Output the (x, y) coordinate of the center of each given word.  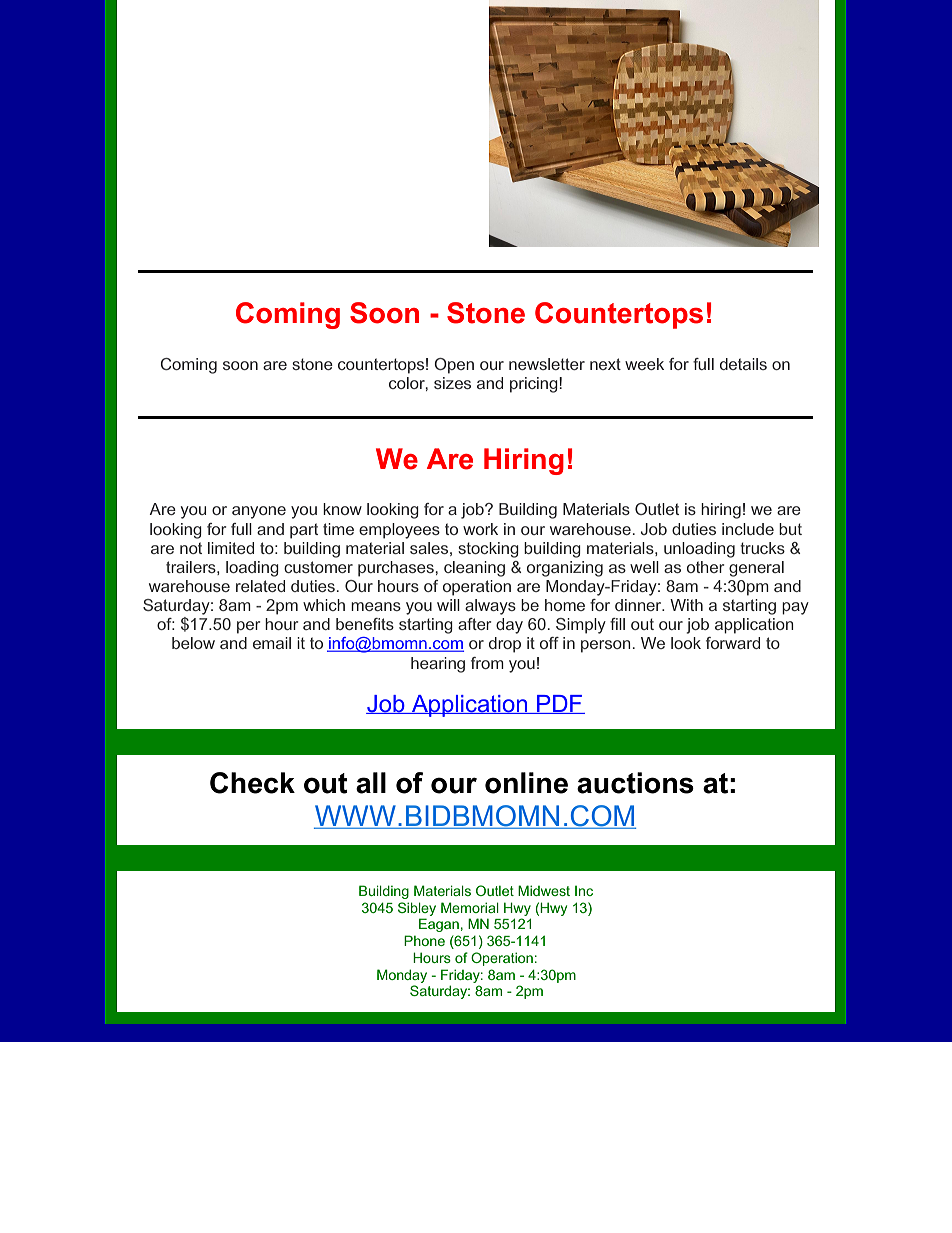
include (748, 529)
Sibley (417, 909)
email (272, 643)
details (743, 364)
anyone (259, 512)
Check (252, 783)
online (526, 783)
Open (454, 366)
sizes (452, 383)
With (686, 605)
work (480, 529)
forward (733, 643)
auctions (635, 783)
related (260, 586)
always (490, 607)
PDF (560, 704)
